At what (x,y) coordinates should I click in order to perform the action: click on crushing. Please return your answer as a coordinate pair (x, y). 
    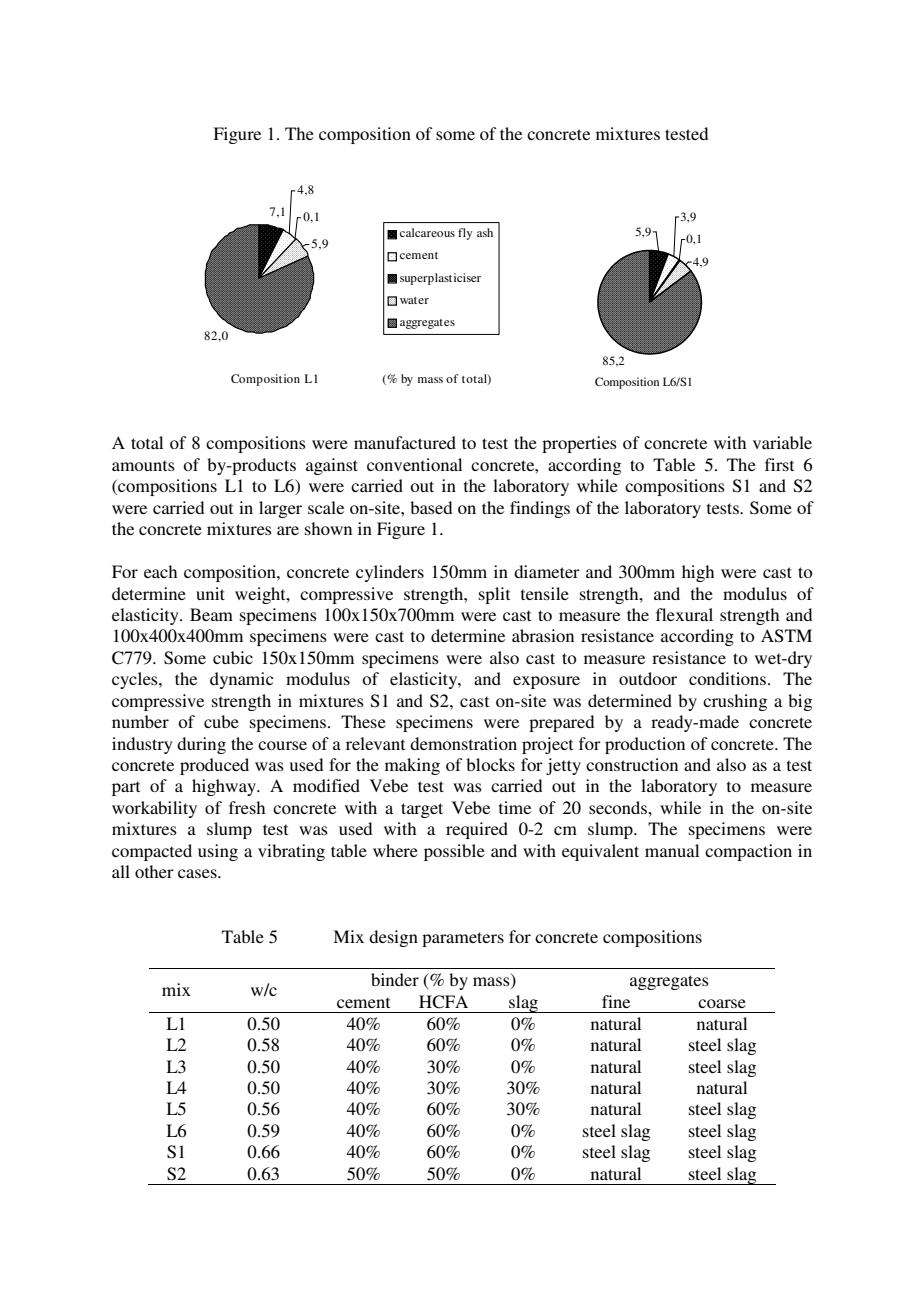
    Looking at the image, I should click on (735, 702).
